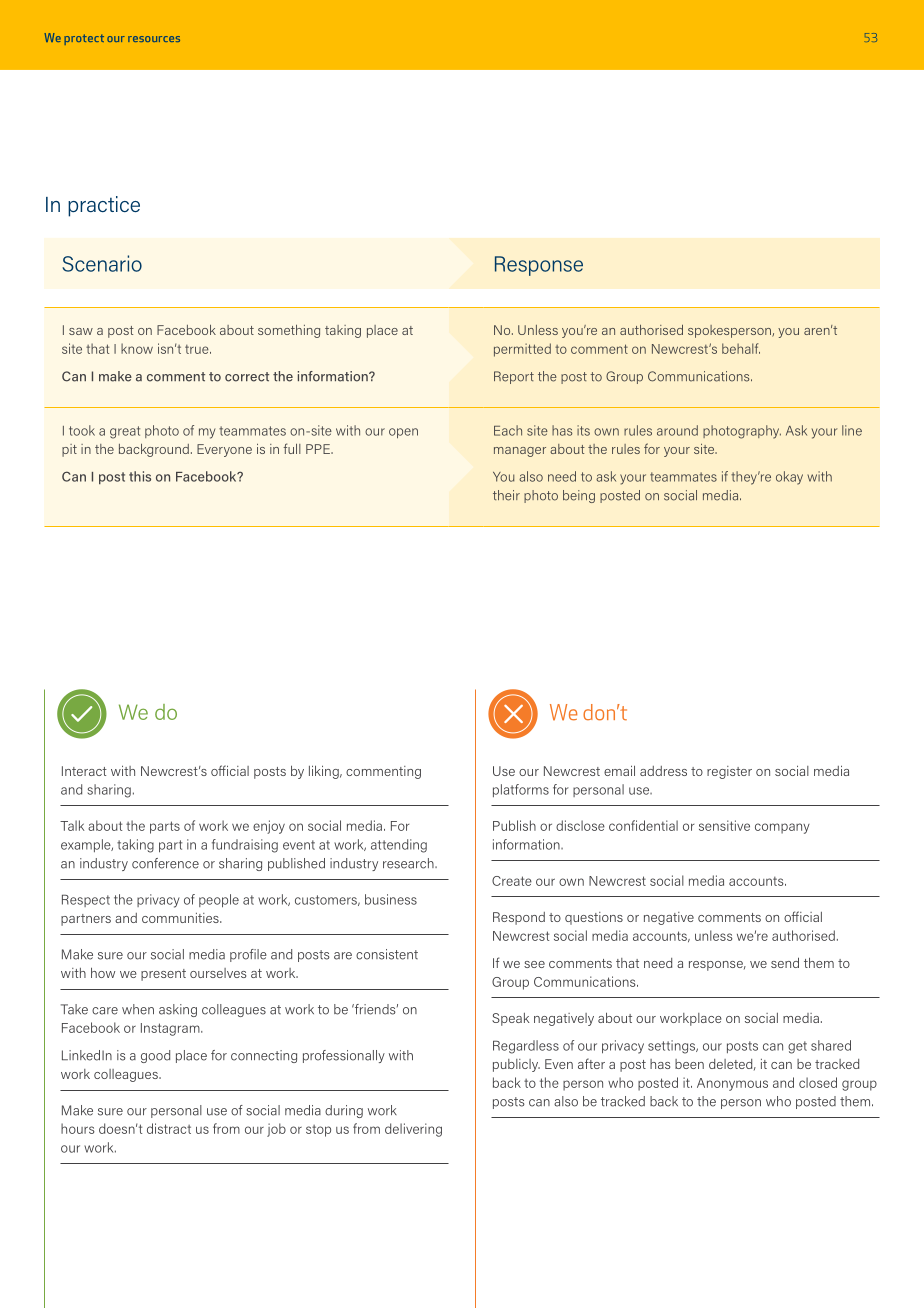 This screenshot has height=1308, width=924. I want to click on resources, so click(154, 39).
